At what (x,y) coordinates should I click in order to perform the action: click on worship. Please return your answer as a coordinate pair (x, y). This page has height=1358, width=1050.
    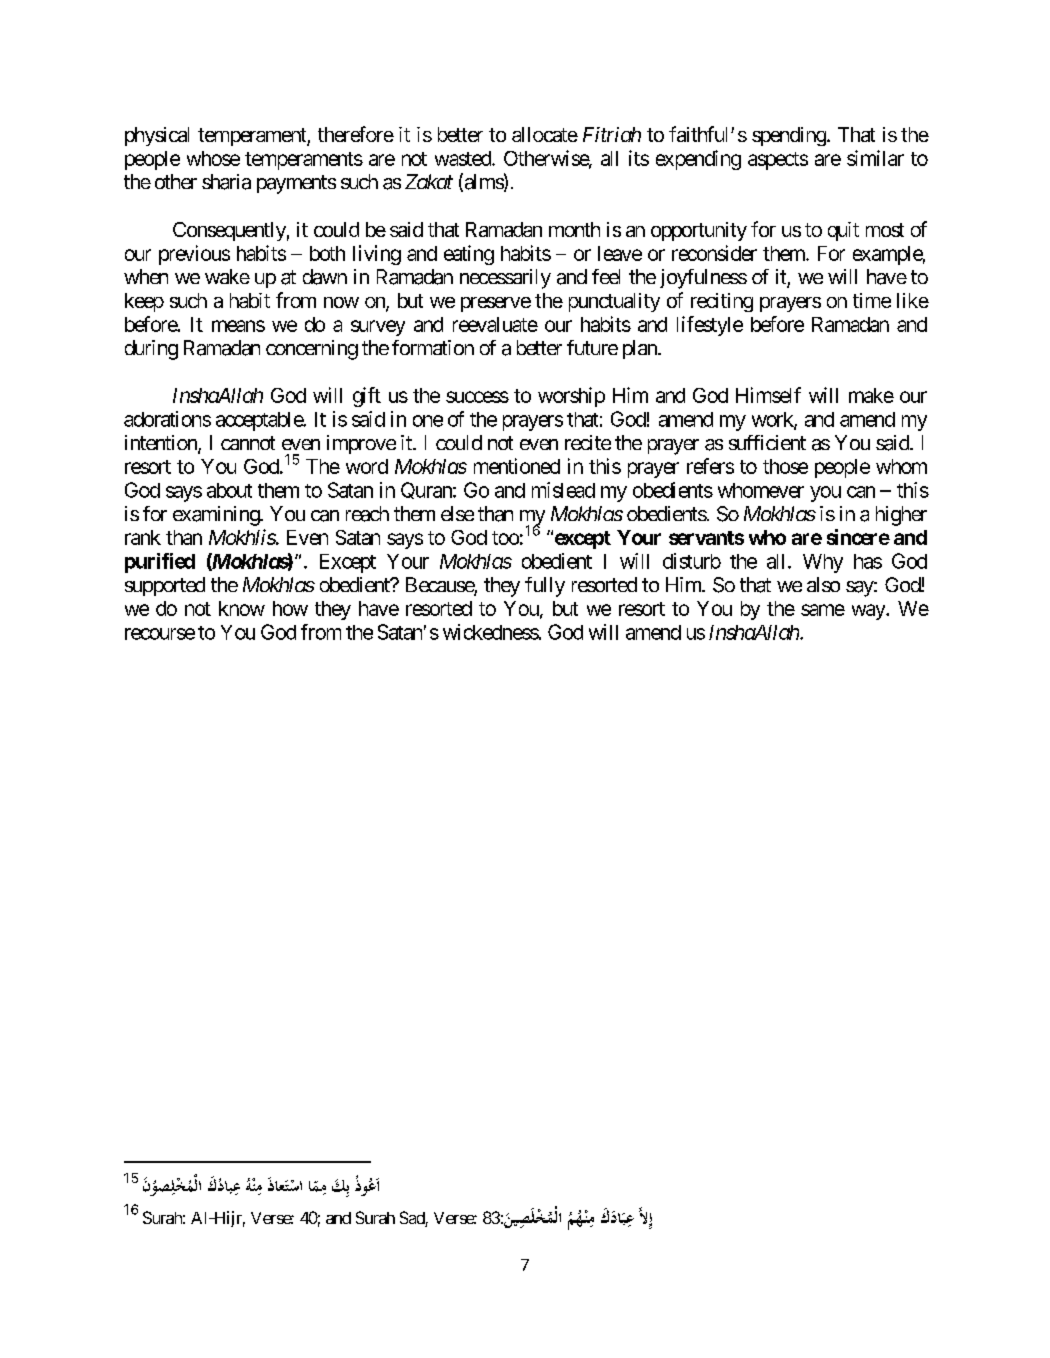
    Looking at the image, I should click on (571, 397).
